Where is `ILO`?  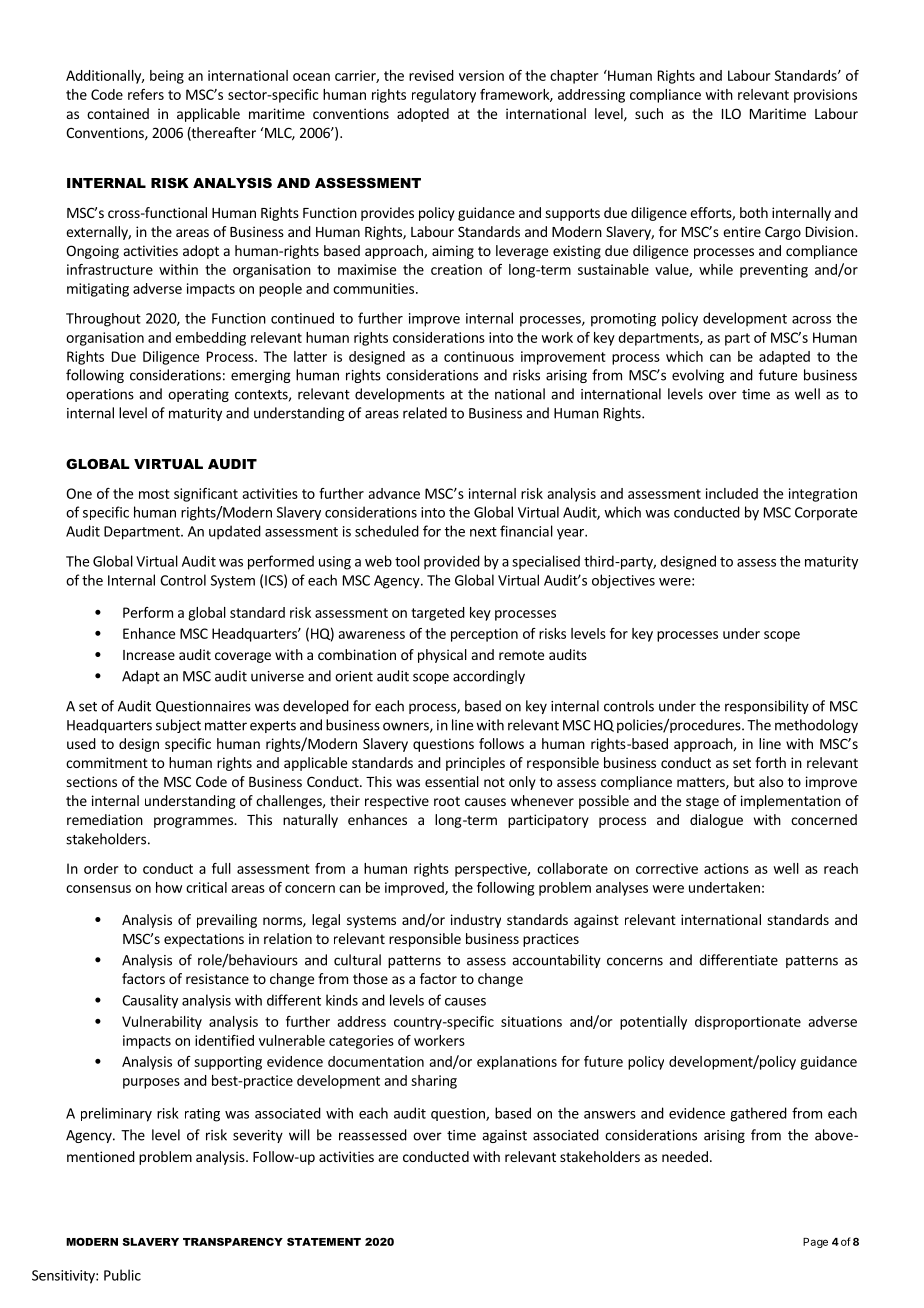
ILO is located at coordinates (731, 113).
